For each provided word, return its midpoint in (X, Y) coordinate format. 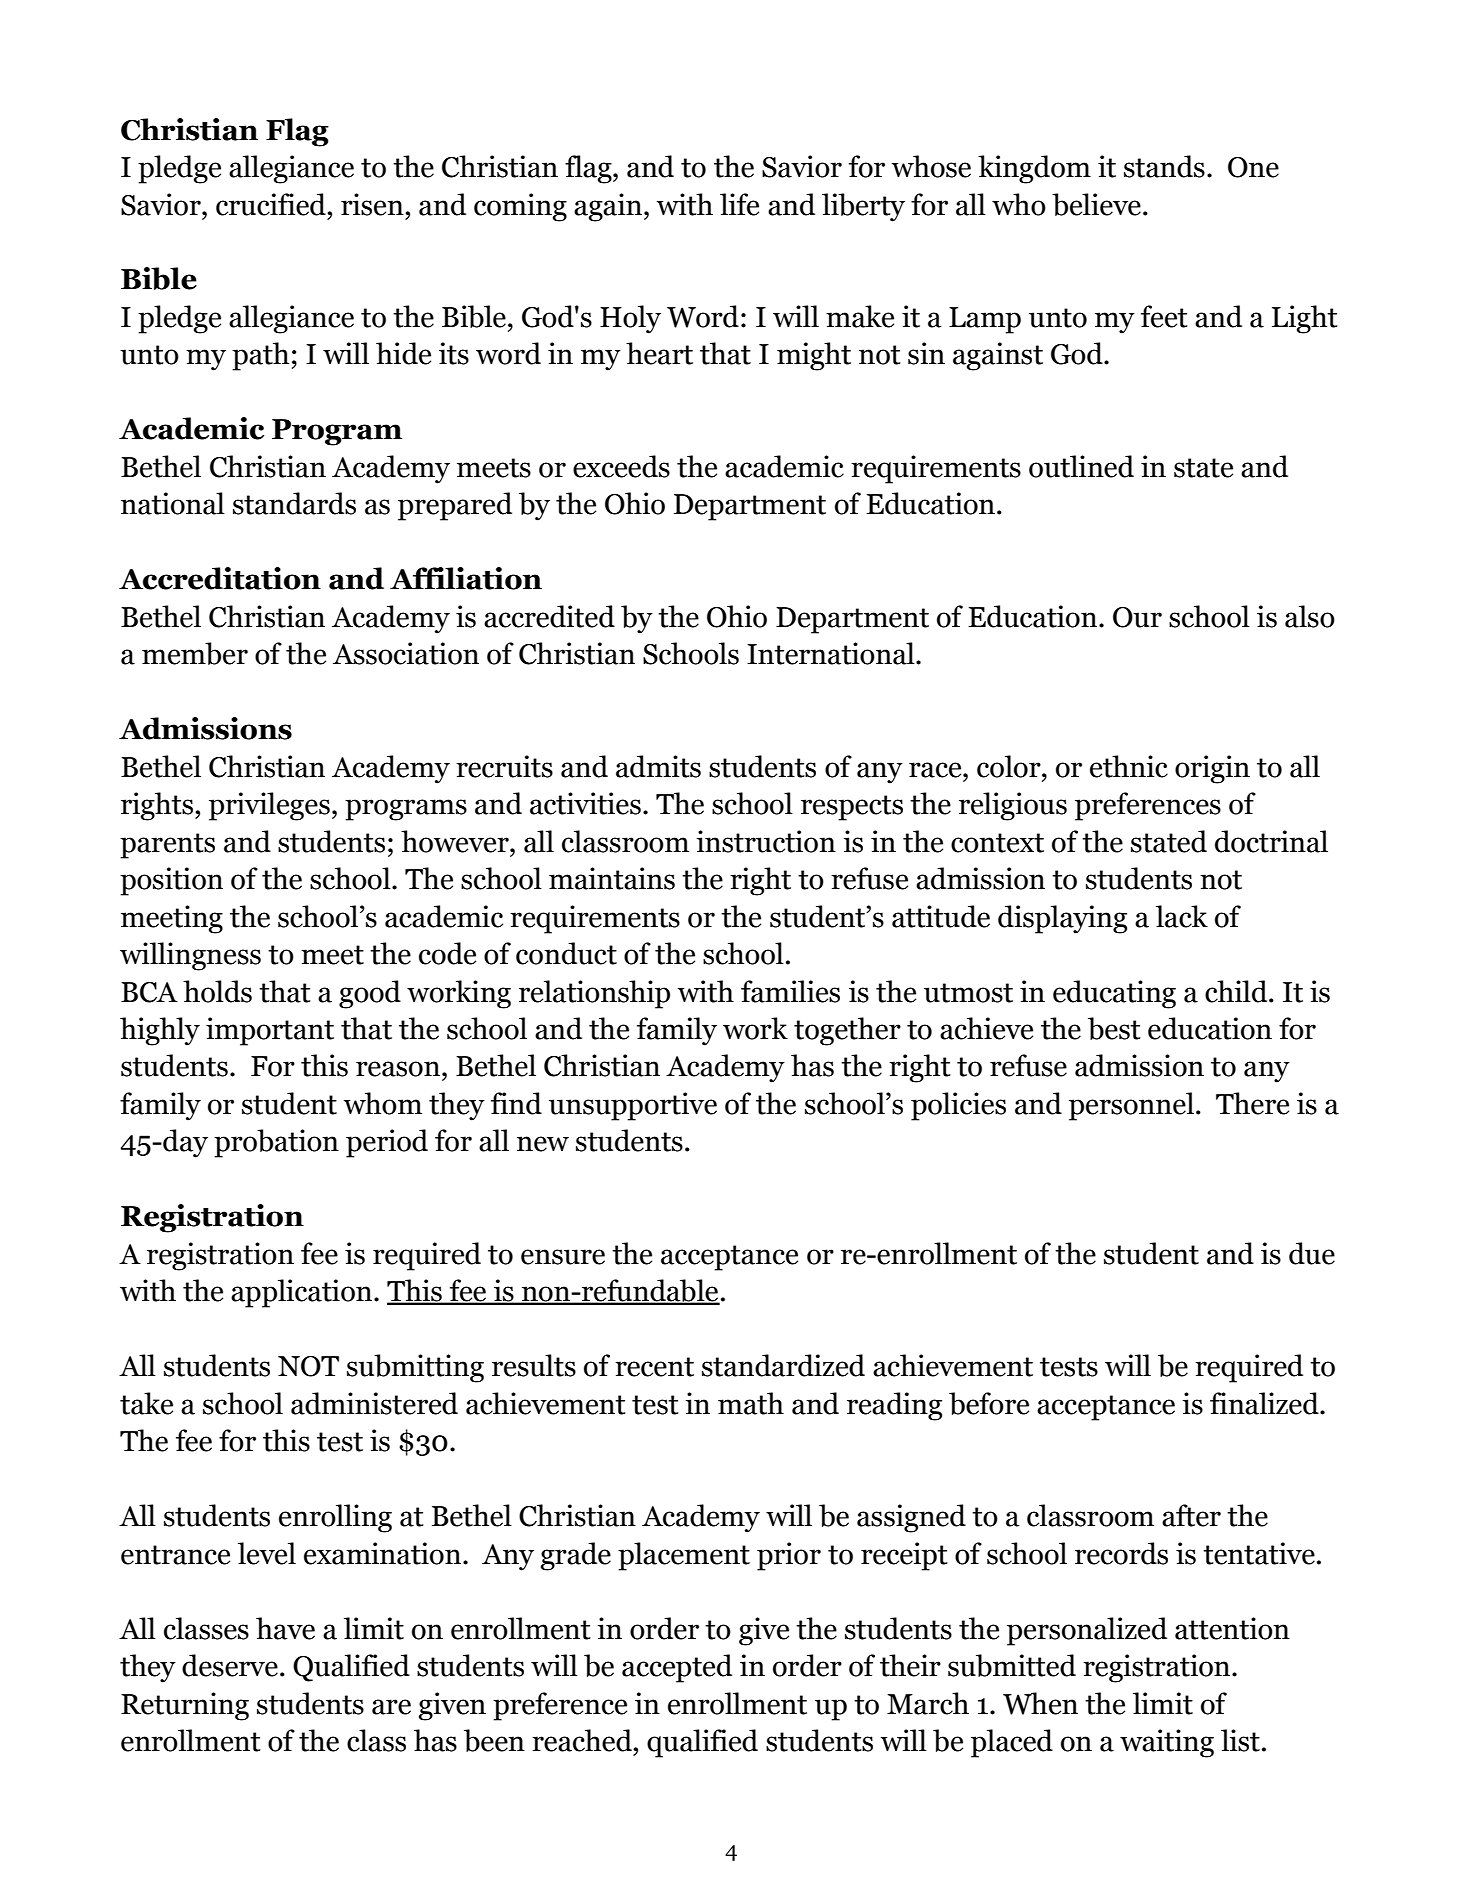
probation (276, 1143)
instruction (766, 841)
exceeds (621, 466)
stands (1164, 166)
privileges (269, 806)
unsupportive (633, 1106)
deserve (230, 1665)
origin (1212, 769)
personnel (1131, 1106)
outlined (1081, 466)
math (751, 1403)
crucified (272, 204)
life (739, 204)
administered (374, 1403)
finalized (1265, 1403)
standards (294, 503)
